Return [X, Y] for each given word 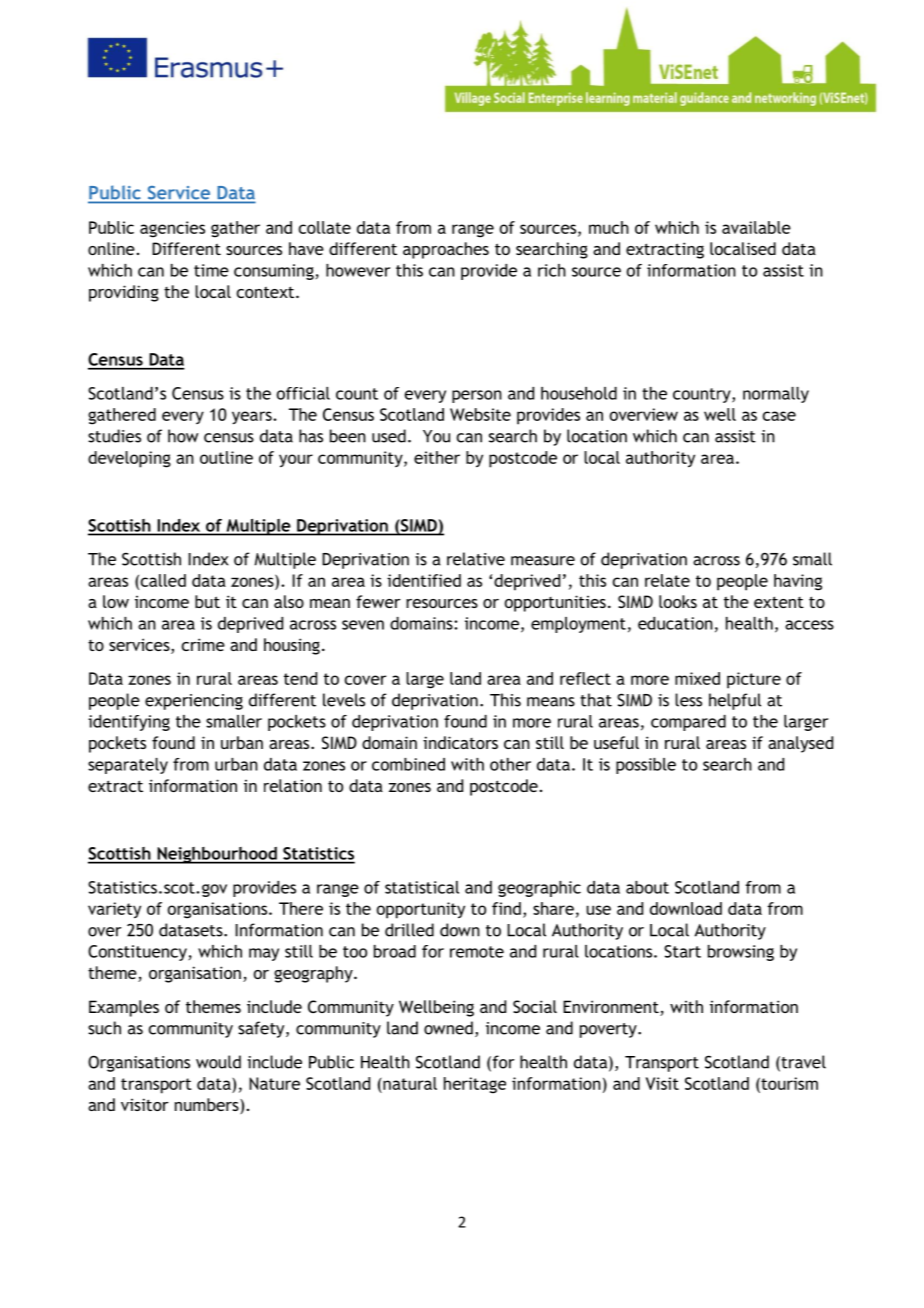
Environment [612, 1008]
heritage [475, 1085]
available [756, 227]
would [218, 1062]
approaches [446, 250]
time [211, 270]
